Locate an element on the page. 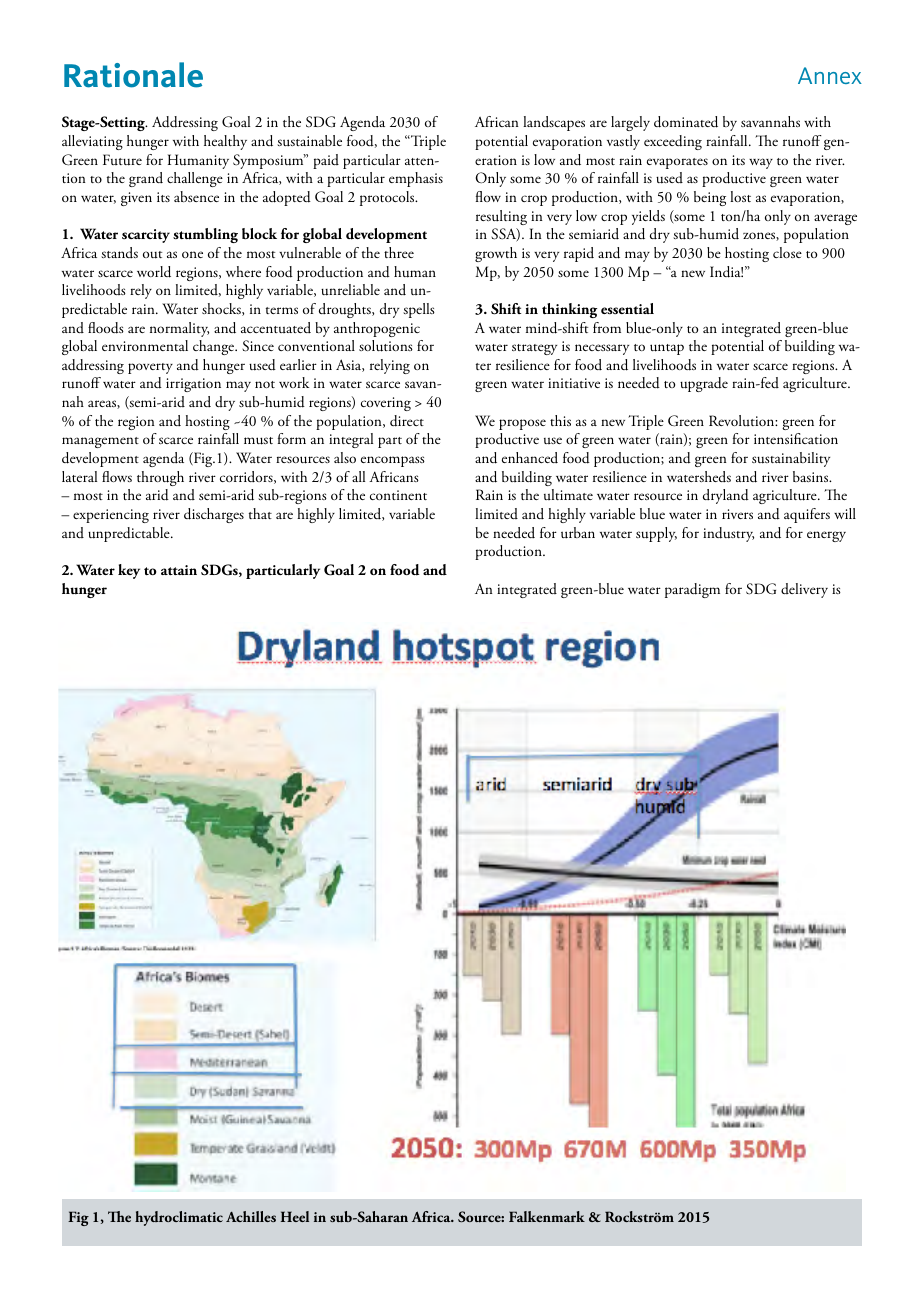  Heel is located at coordinates (295, 1216).
